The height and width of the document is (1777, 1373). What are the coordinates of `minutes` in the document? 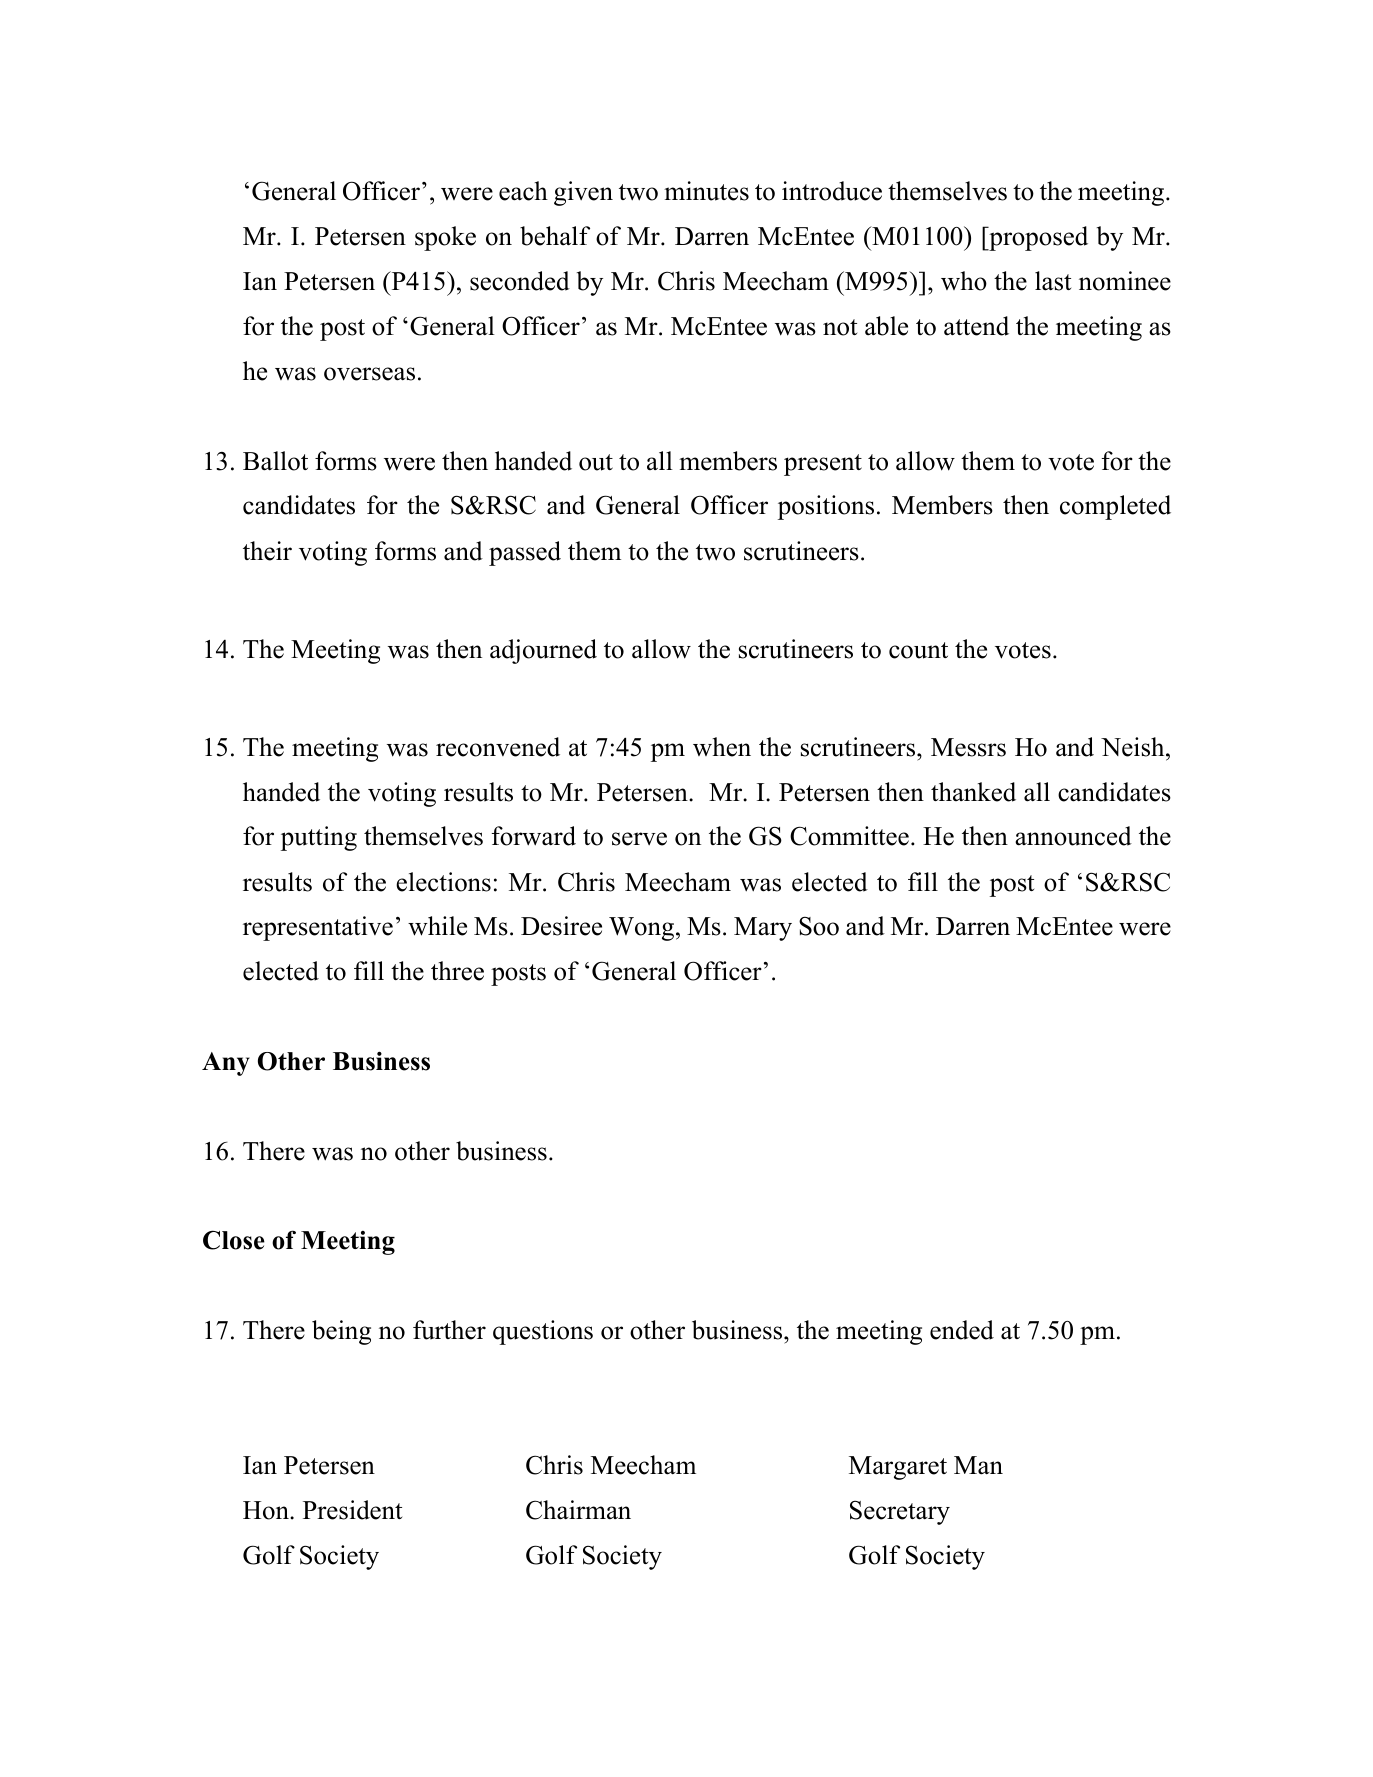 It's located at (706, 191).
